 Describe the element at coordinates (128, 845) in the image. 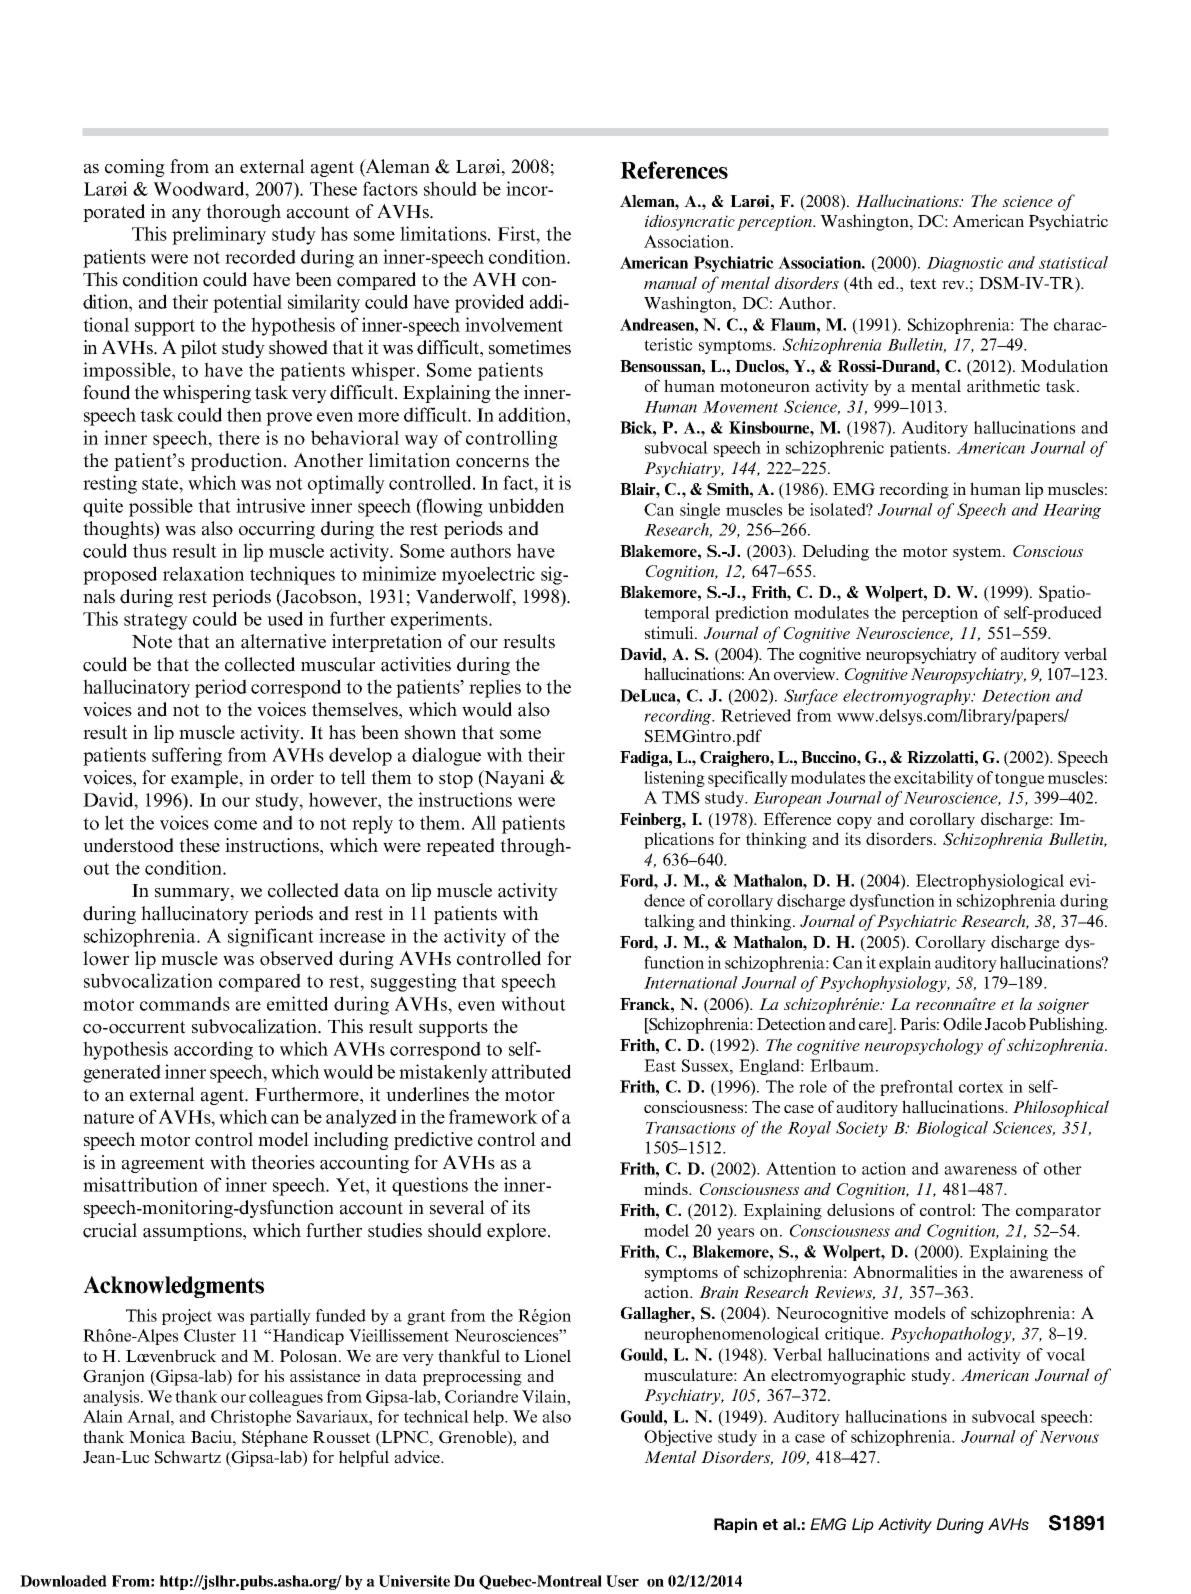

I see `understood` at that location.
